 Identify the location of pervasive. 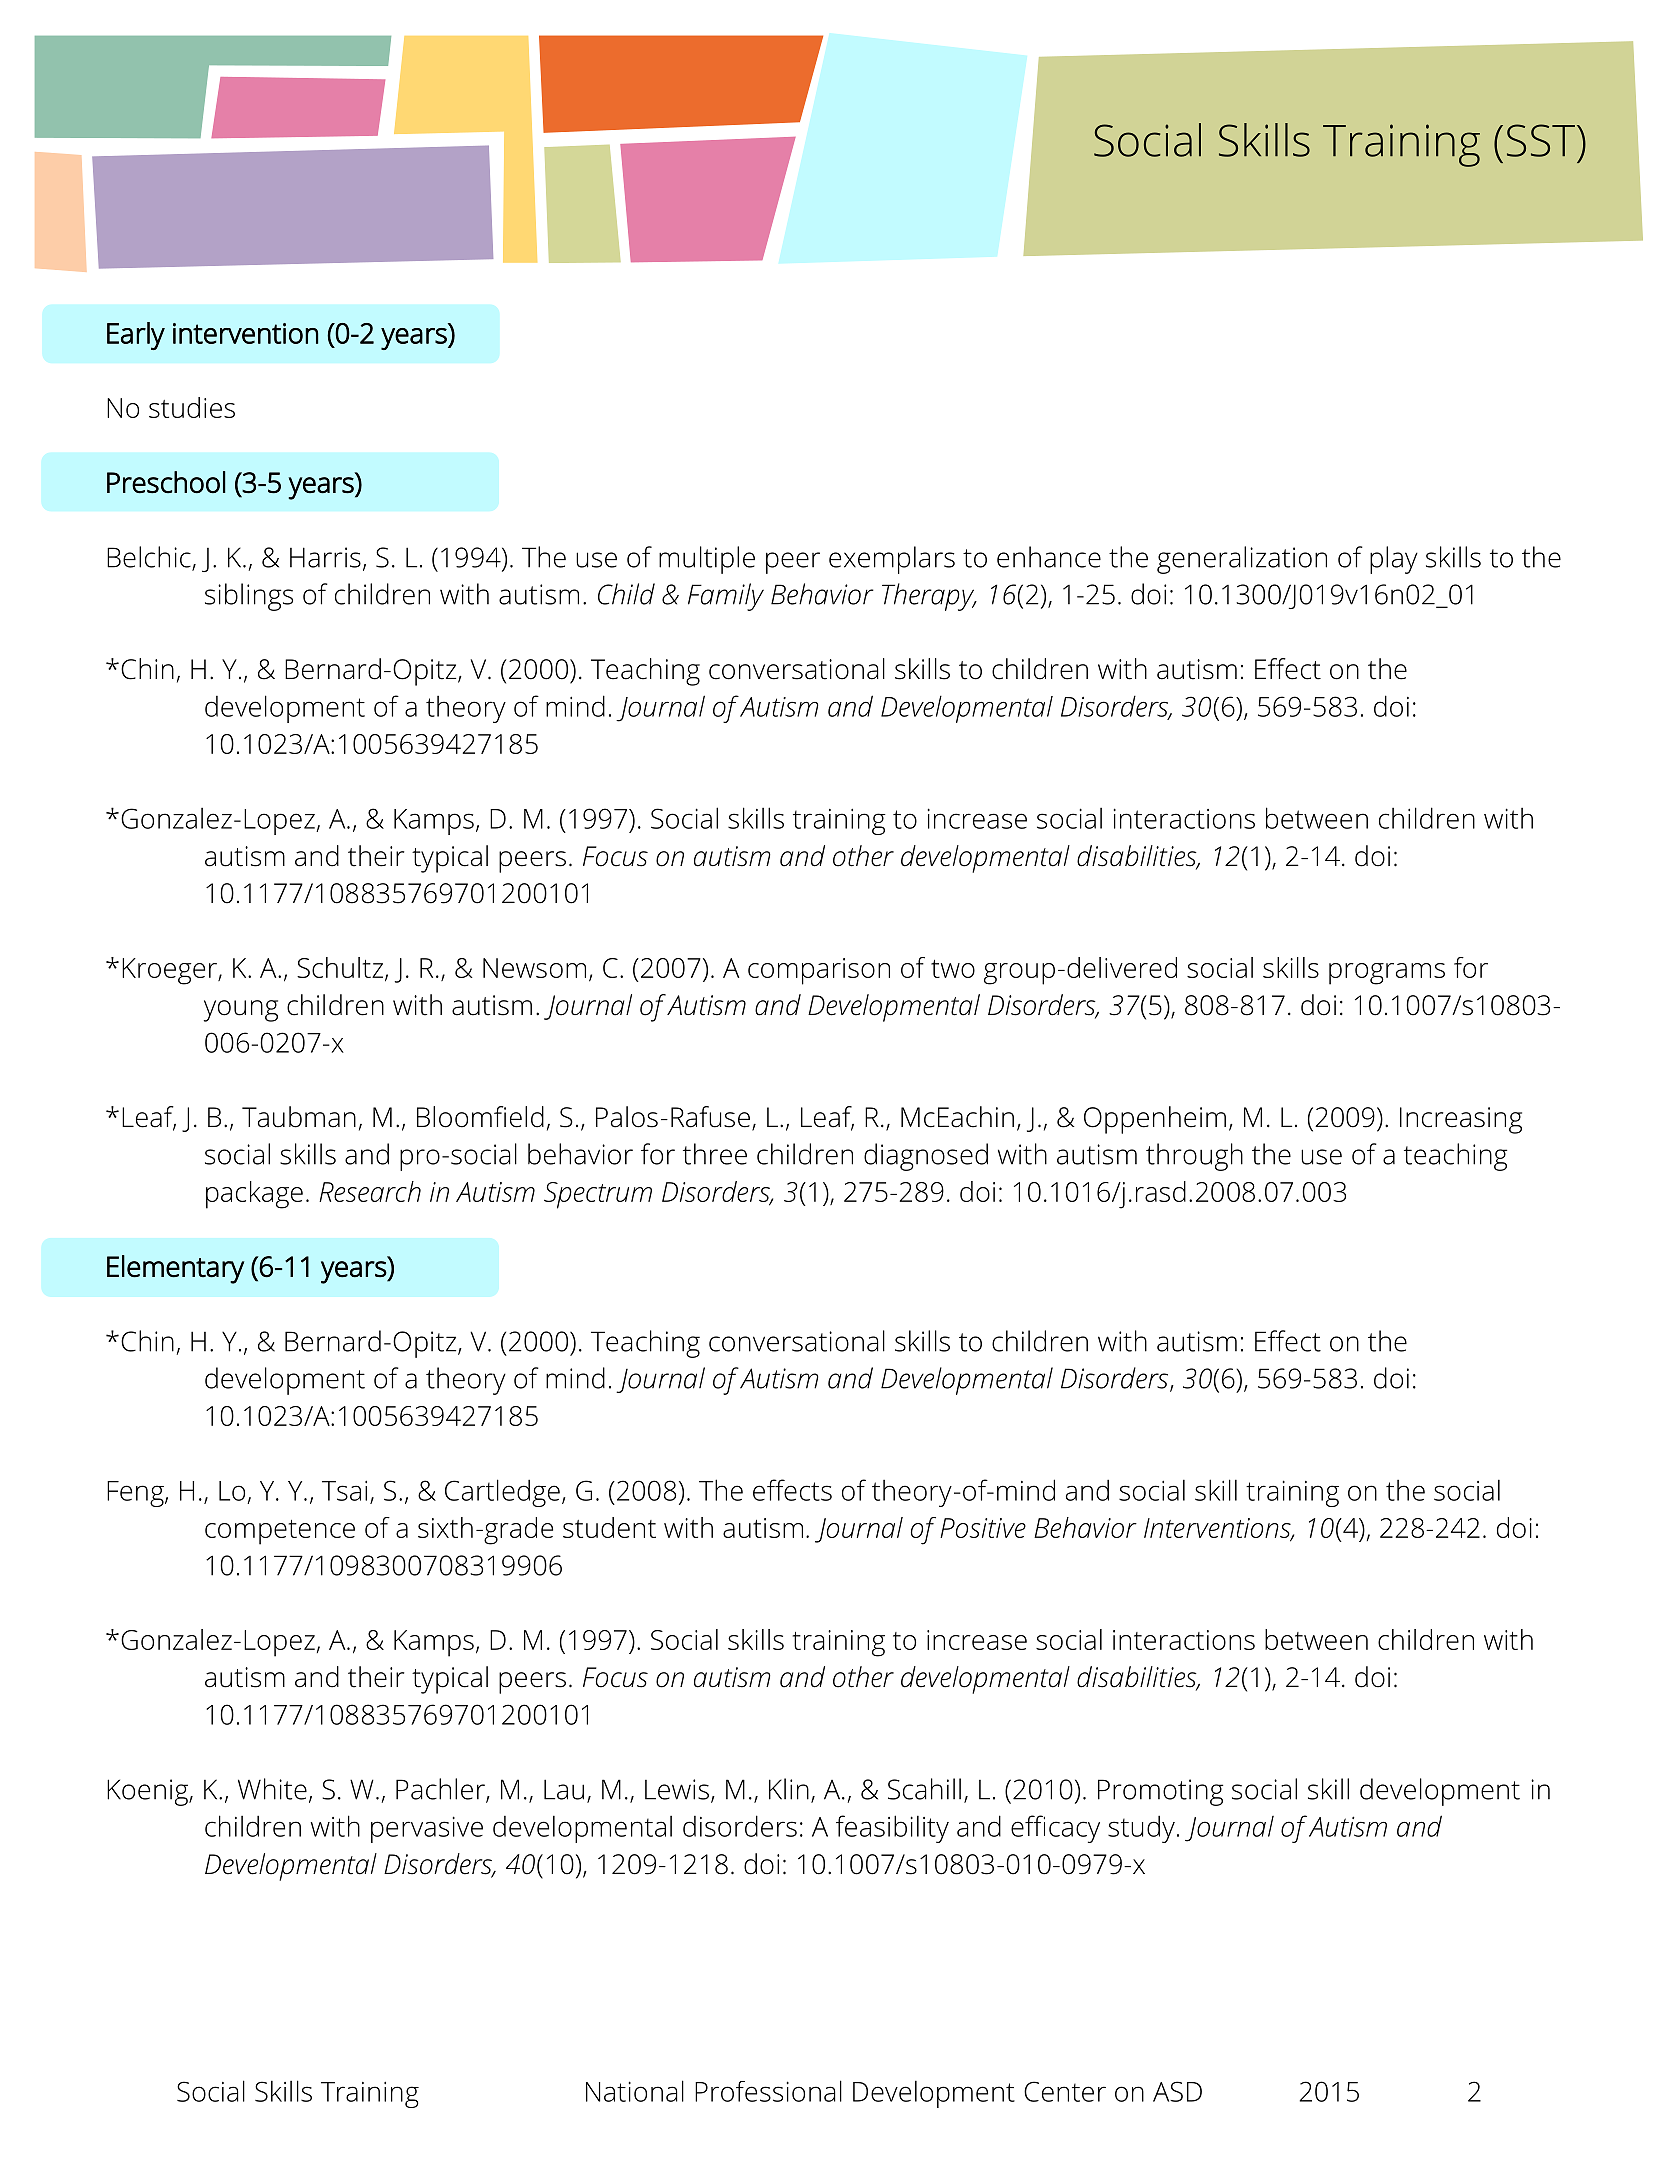
(427, 1829).
